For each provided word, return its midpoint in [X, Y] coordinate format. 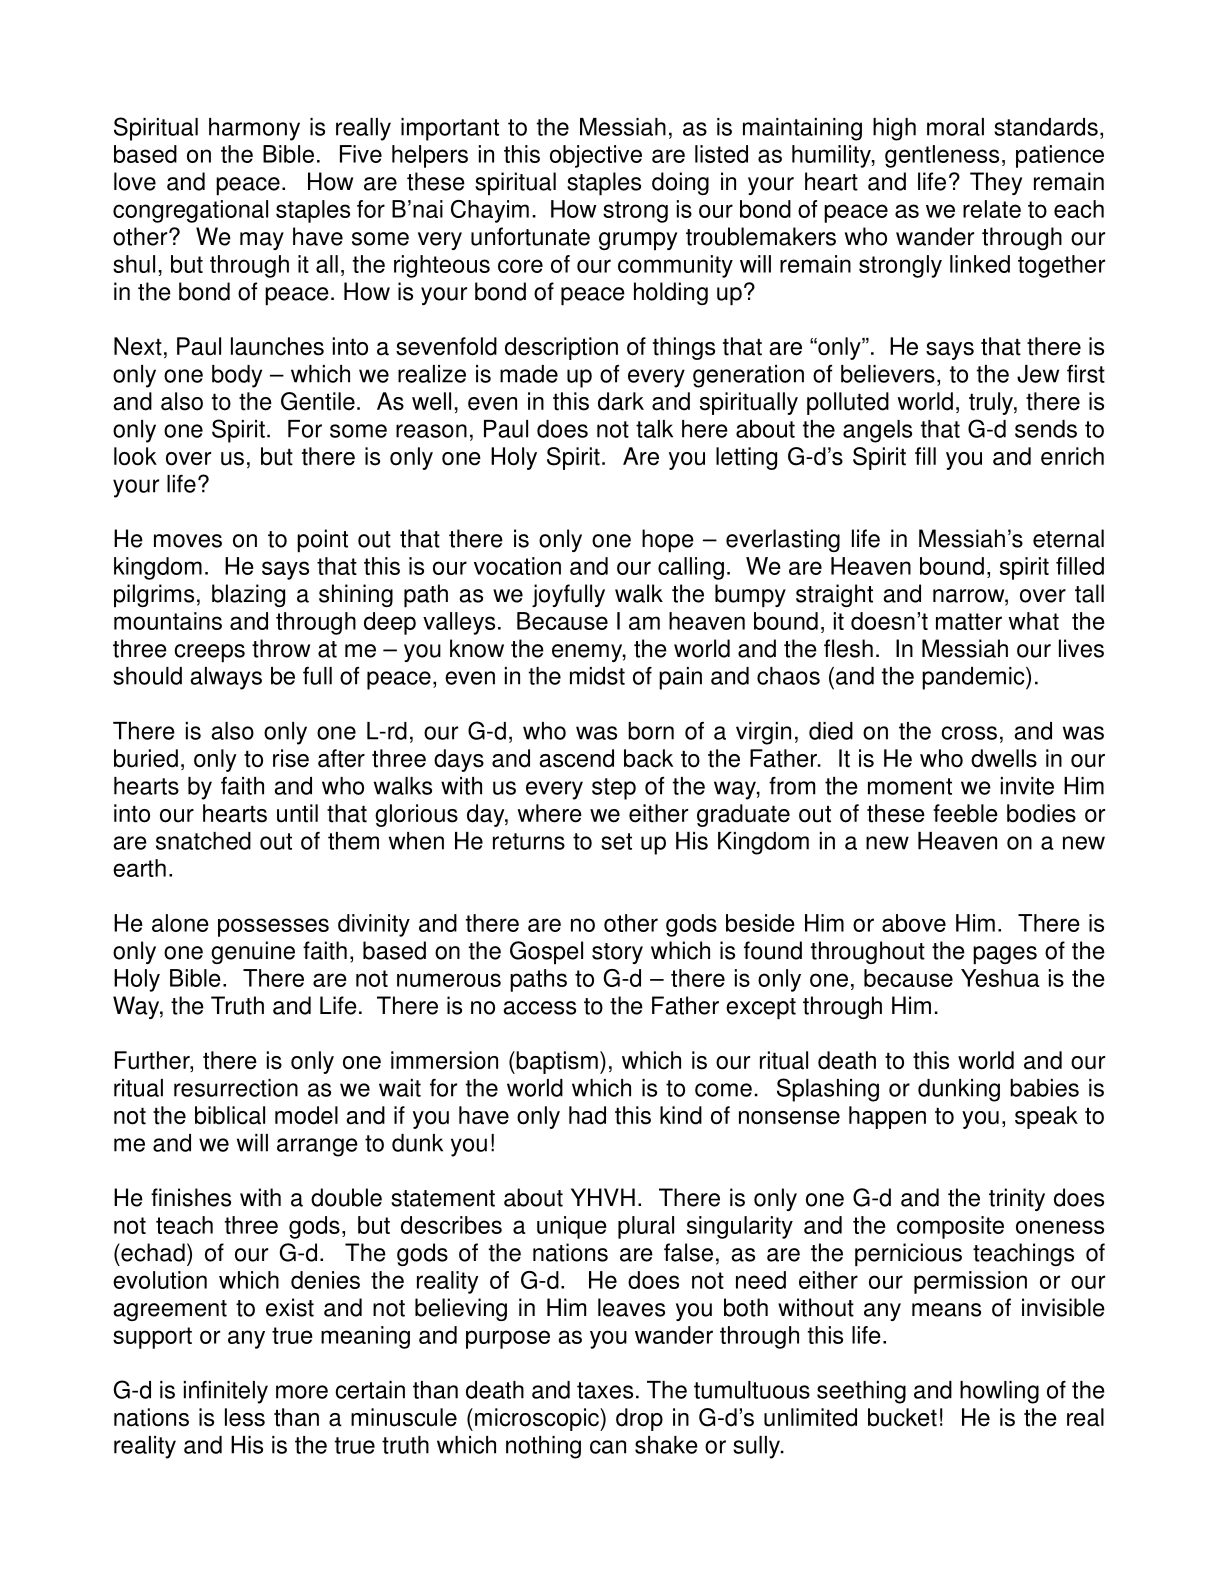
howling [999, 1392]
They [996, 183]
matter [969, 621]
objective [596, 156]
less [245, 1417]
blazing [248, 595]
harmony [254, 129]
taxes [605, 1390]
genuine [253, 952]
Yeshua [1000, 978]
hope [668, 541]
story [617, 953]
